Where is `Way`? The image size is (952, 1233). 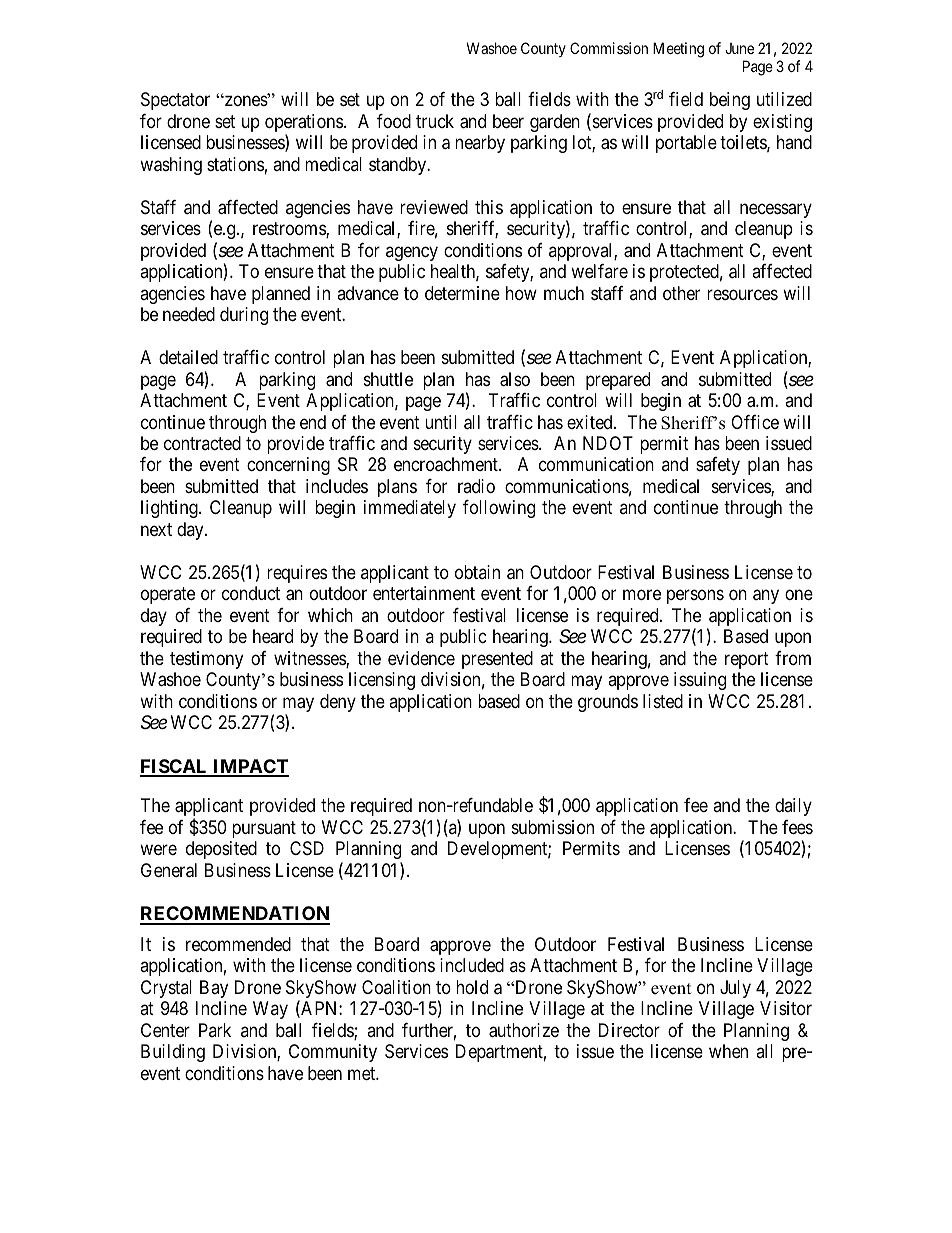
Way is located at coordinates (270, 1010).
